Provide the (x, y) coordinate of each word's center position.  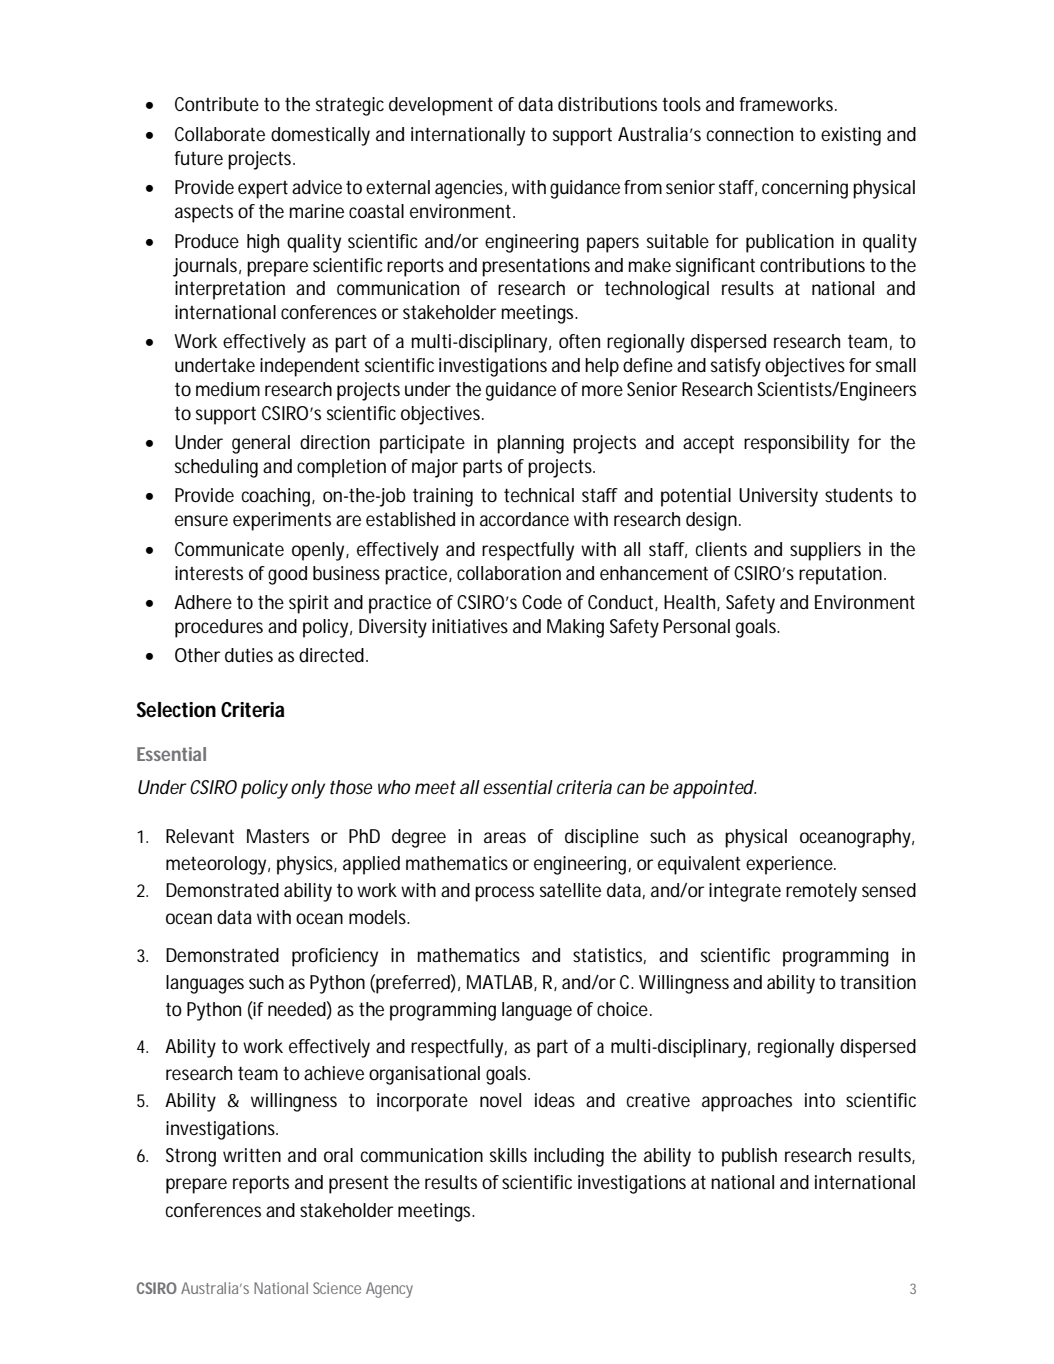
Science (337, 1288)
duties (249, 655)
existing (851, 136)
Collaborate (220, 134)
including (569, 1157)
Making (575, 628)
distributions (607, 104)
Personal (697, 626)
